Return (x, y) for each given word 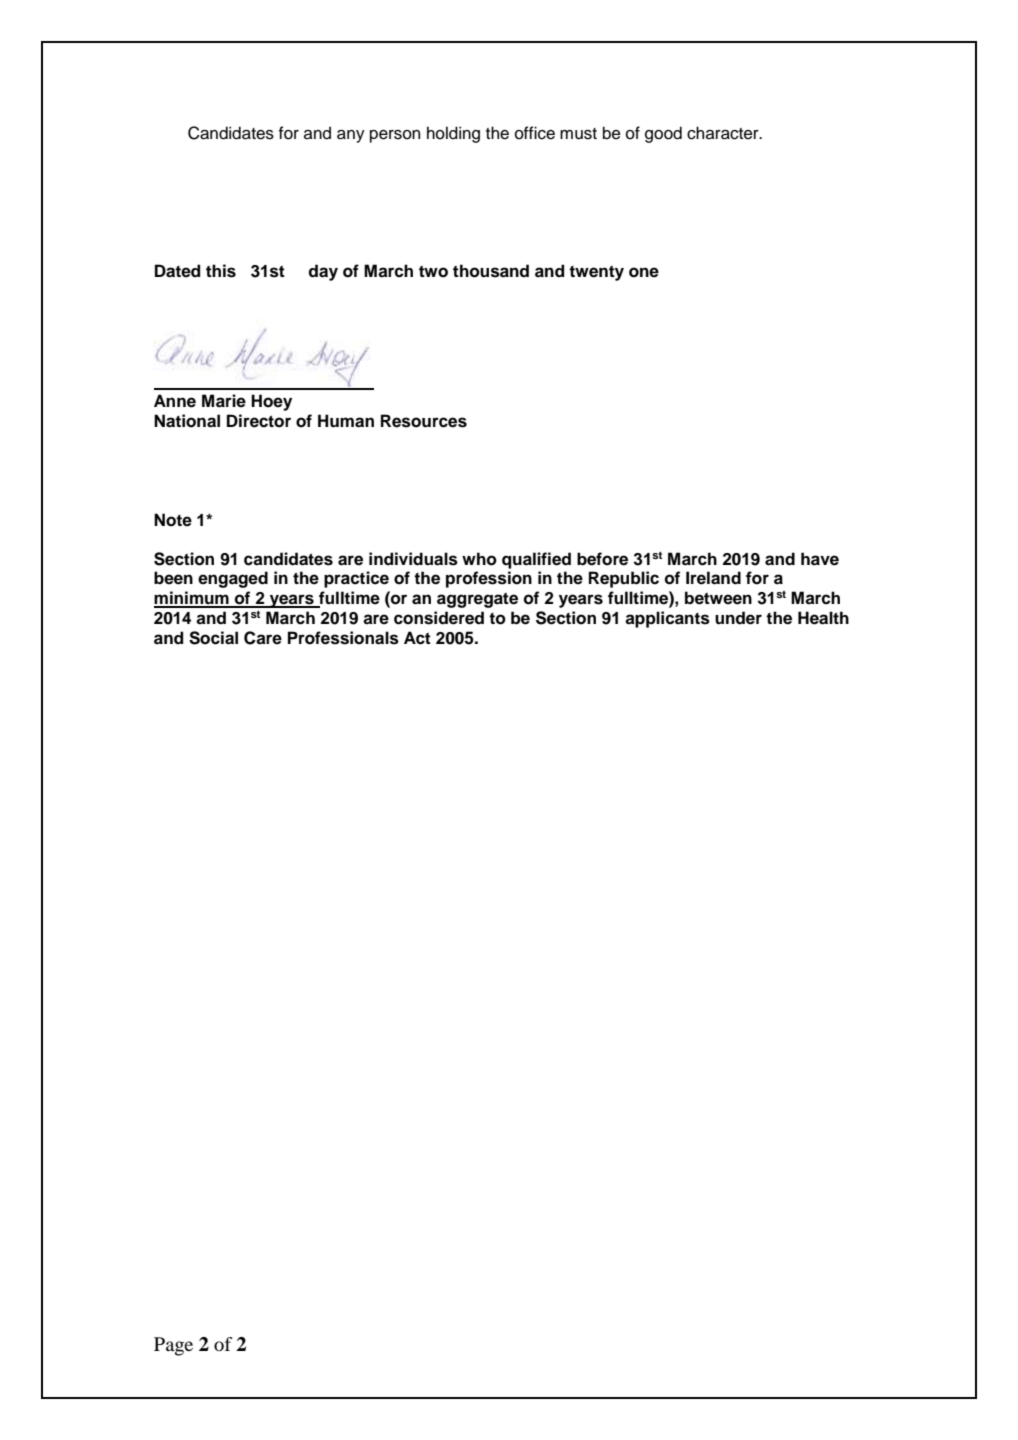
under (738, 618)
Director (259, 421)
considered (439, 618)
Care (263, 638)
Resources (424, 421)
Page (173, 1346)
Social (213, 638)
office (535, 133)
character (724, 133)
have (820, 559)
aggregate (477, 600)
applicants (667, 619)
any (351, 136)
